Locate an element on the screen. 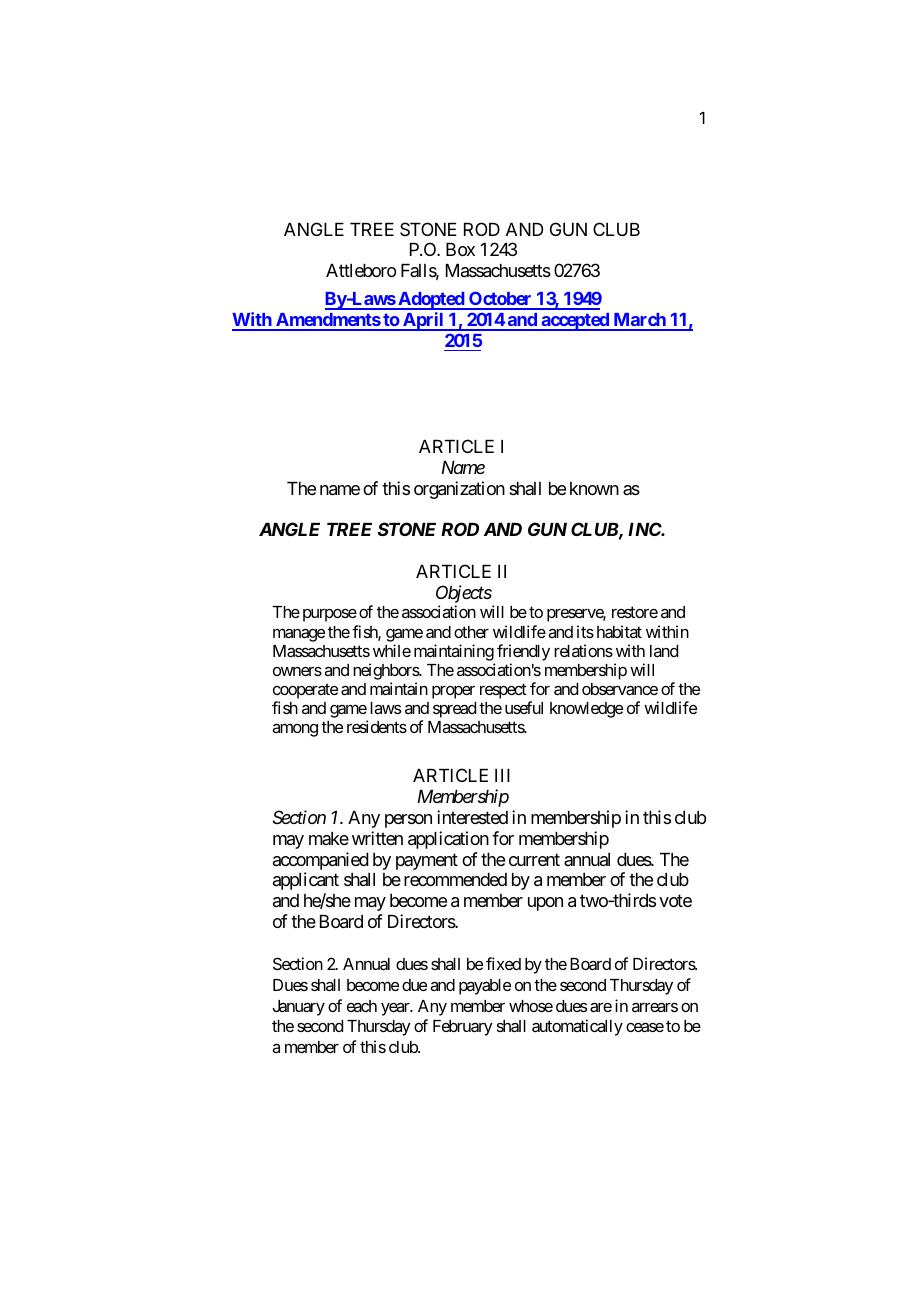 The height and width of the screenshot is (1308, 924). make is located at coordinates (329, 838).
